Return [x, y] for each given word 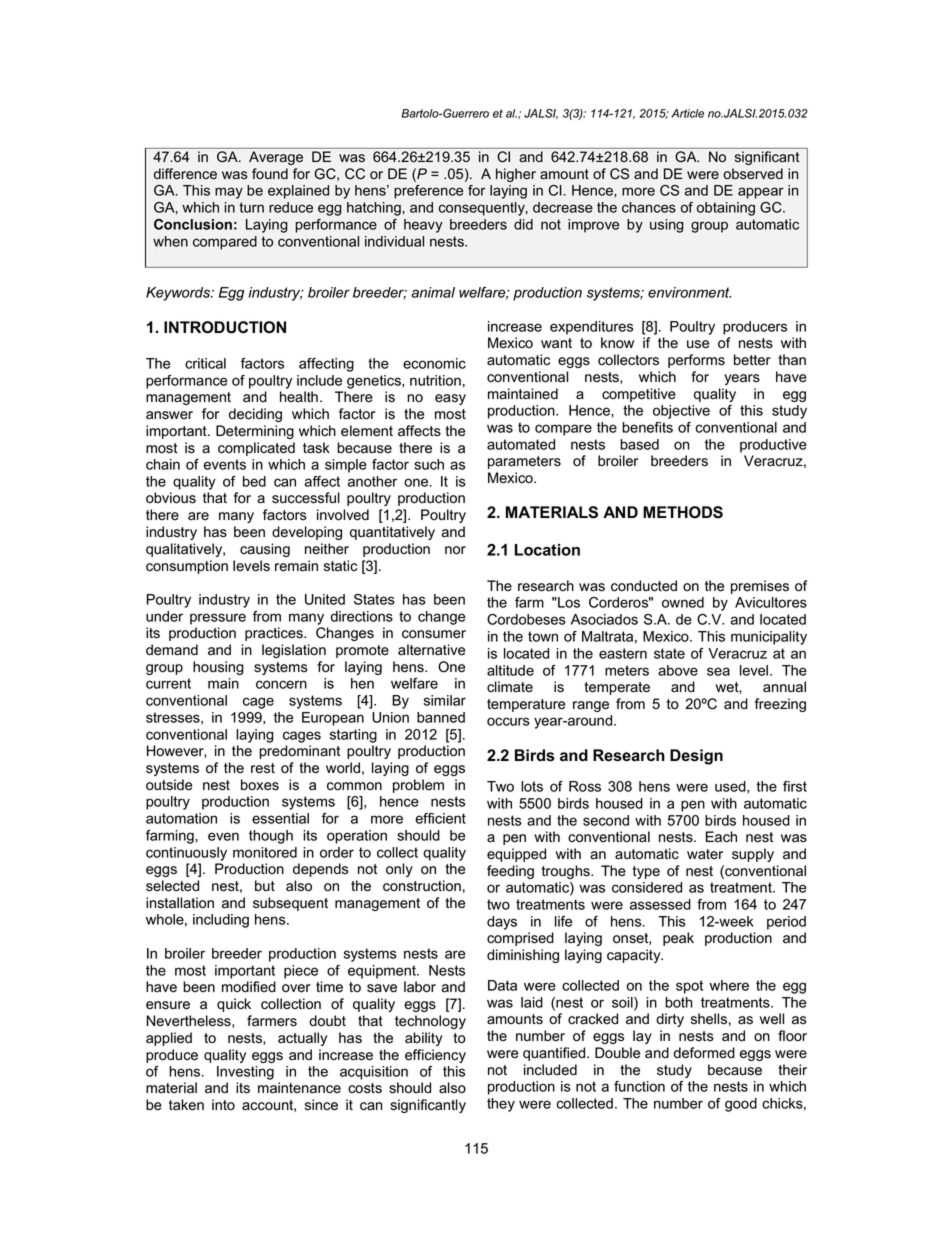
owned [683, 602]
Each [721, 837]
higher [516, 175]
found [270, 173]
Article [687, 113]
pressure [218, 619]
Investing [245, 1073]
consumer [434, 634]
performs [696, 361]
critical [205, 363]
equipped [516, 855]
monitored [265, 852]
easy [450, 399]
